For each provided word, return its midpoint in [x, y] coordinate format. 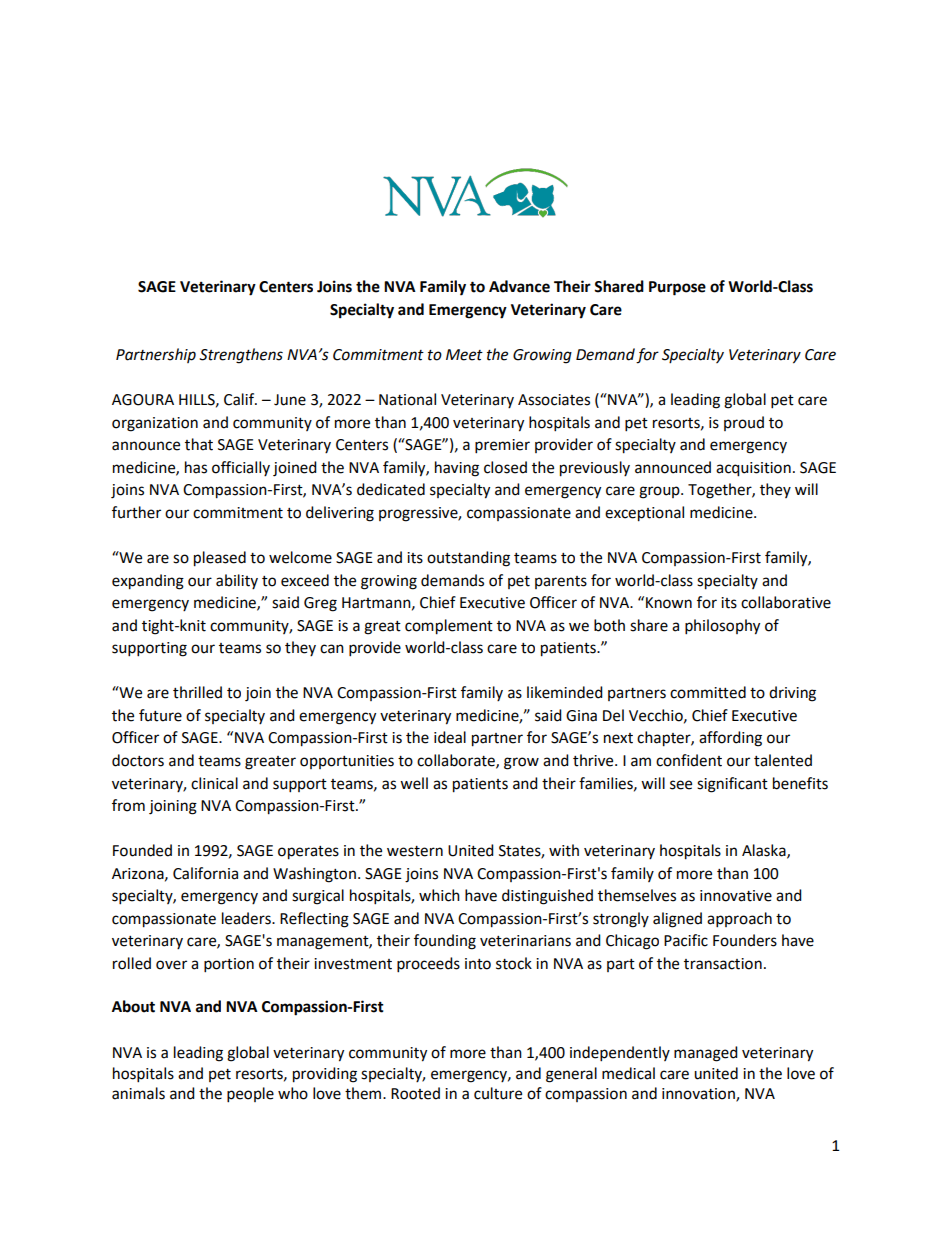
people [250, 1095]
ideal [450, 737]
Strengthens [241, 356]
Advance [519, 286]
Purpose [677, 288]
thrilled [197, 692]
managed [706, 1054]
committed [708, 692]
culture [498, 1093]
